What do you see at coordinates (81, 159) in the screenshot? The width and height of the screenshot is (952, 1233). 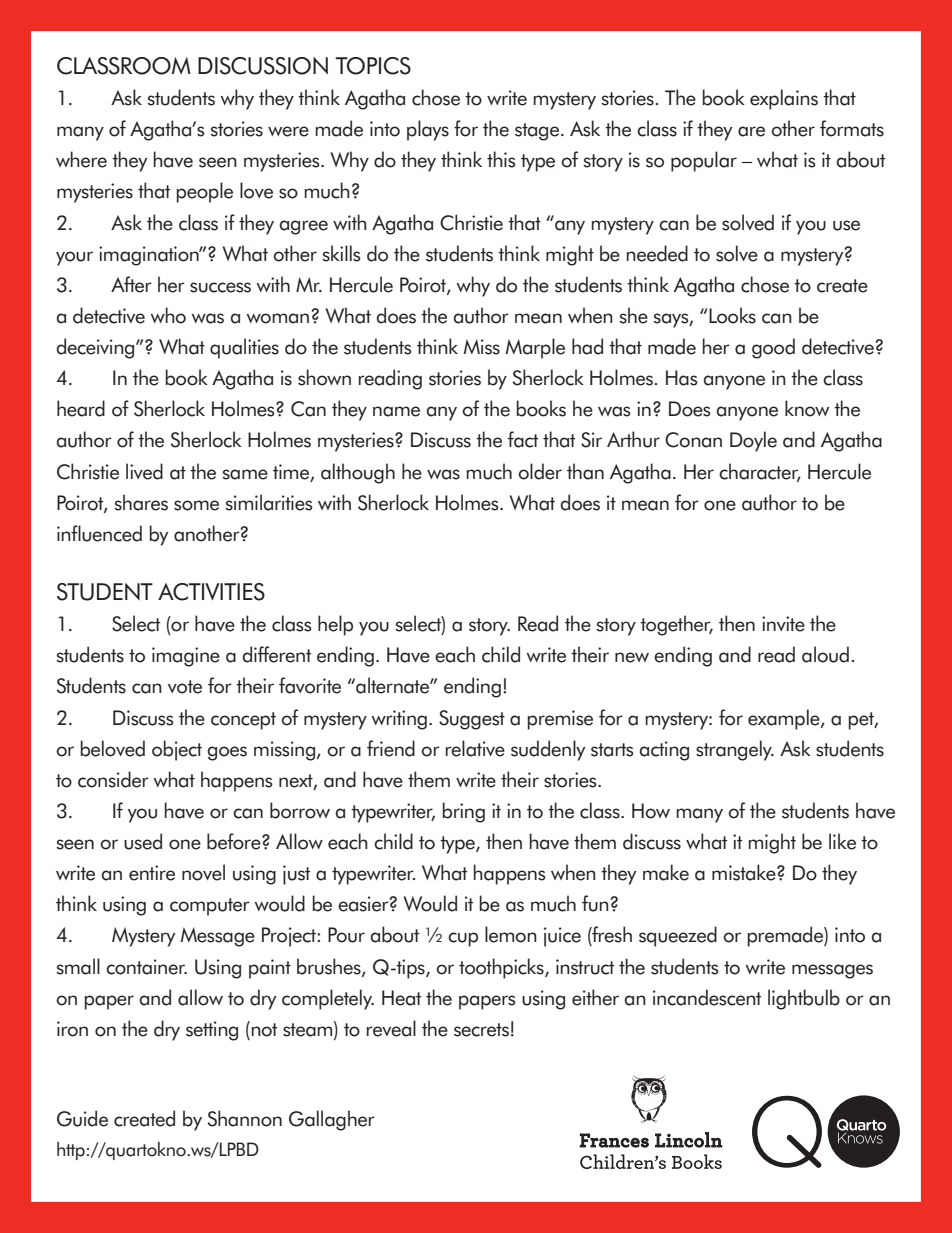 I see `where` at bounding box center [81, 159].
